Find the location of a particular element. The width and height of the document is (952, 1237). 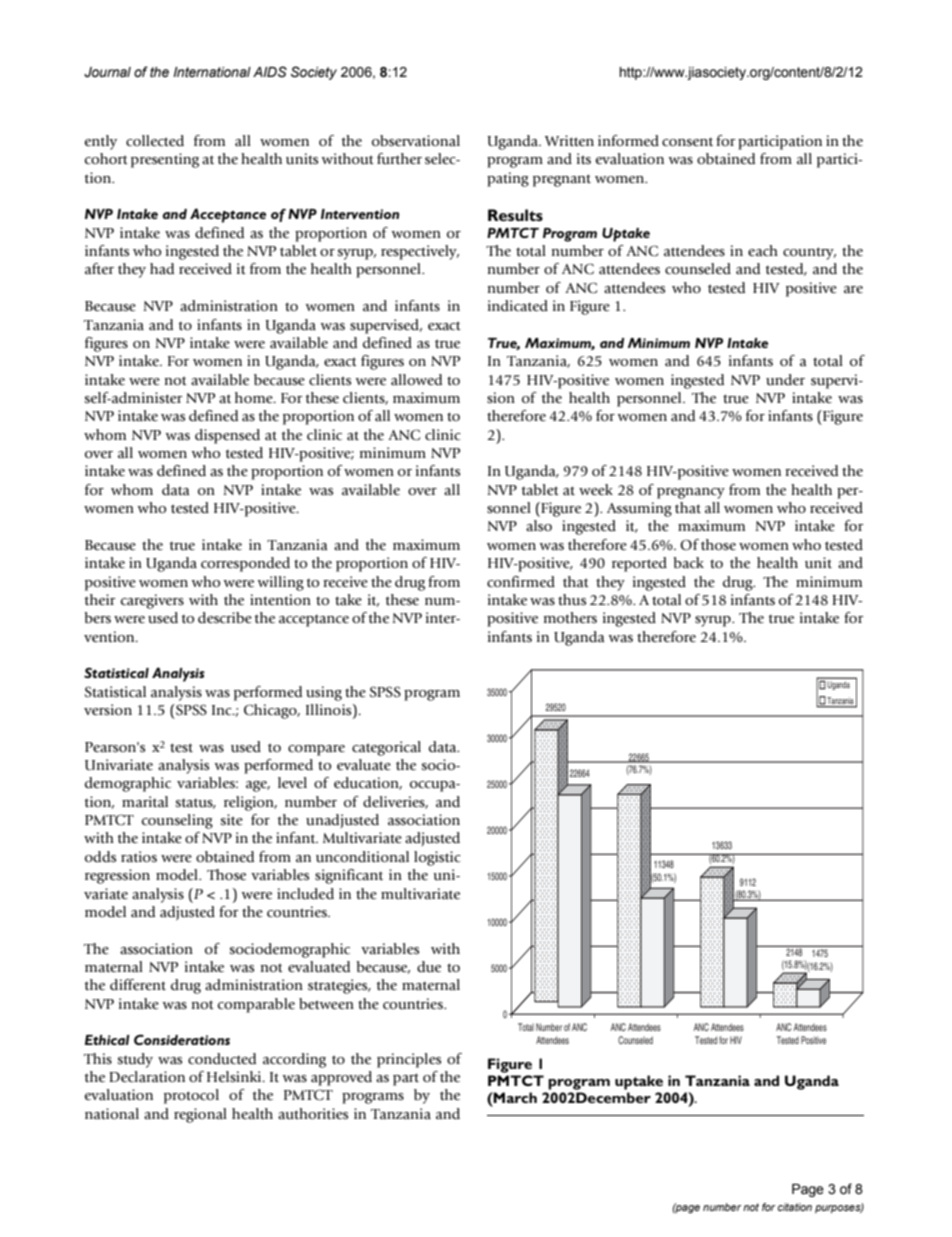

dispensed is located at coordinates (227, 436).
